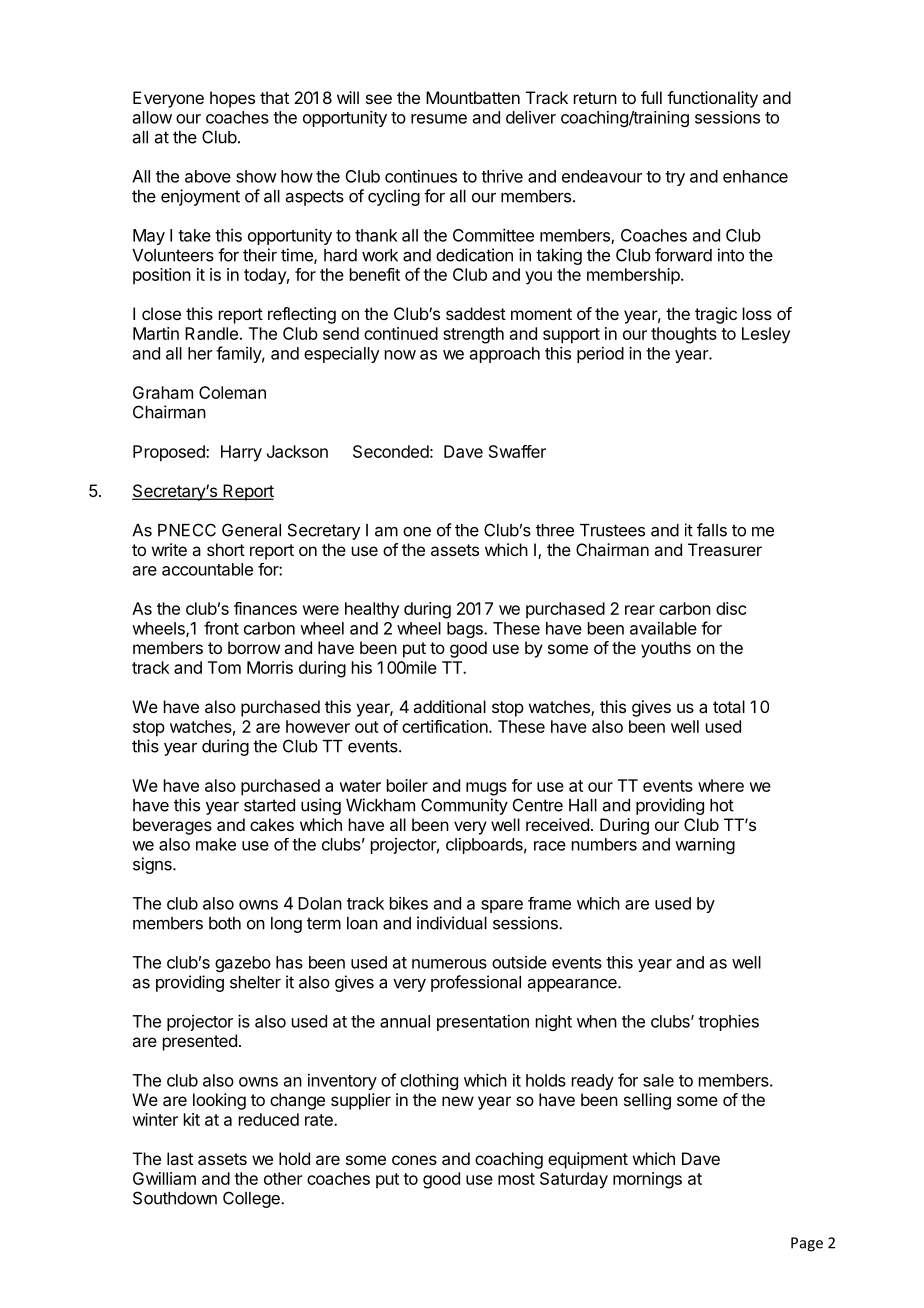  Describe the element at coordinates (232, 99) in the screenshot. I see `hopes` at that location.
